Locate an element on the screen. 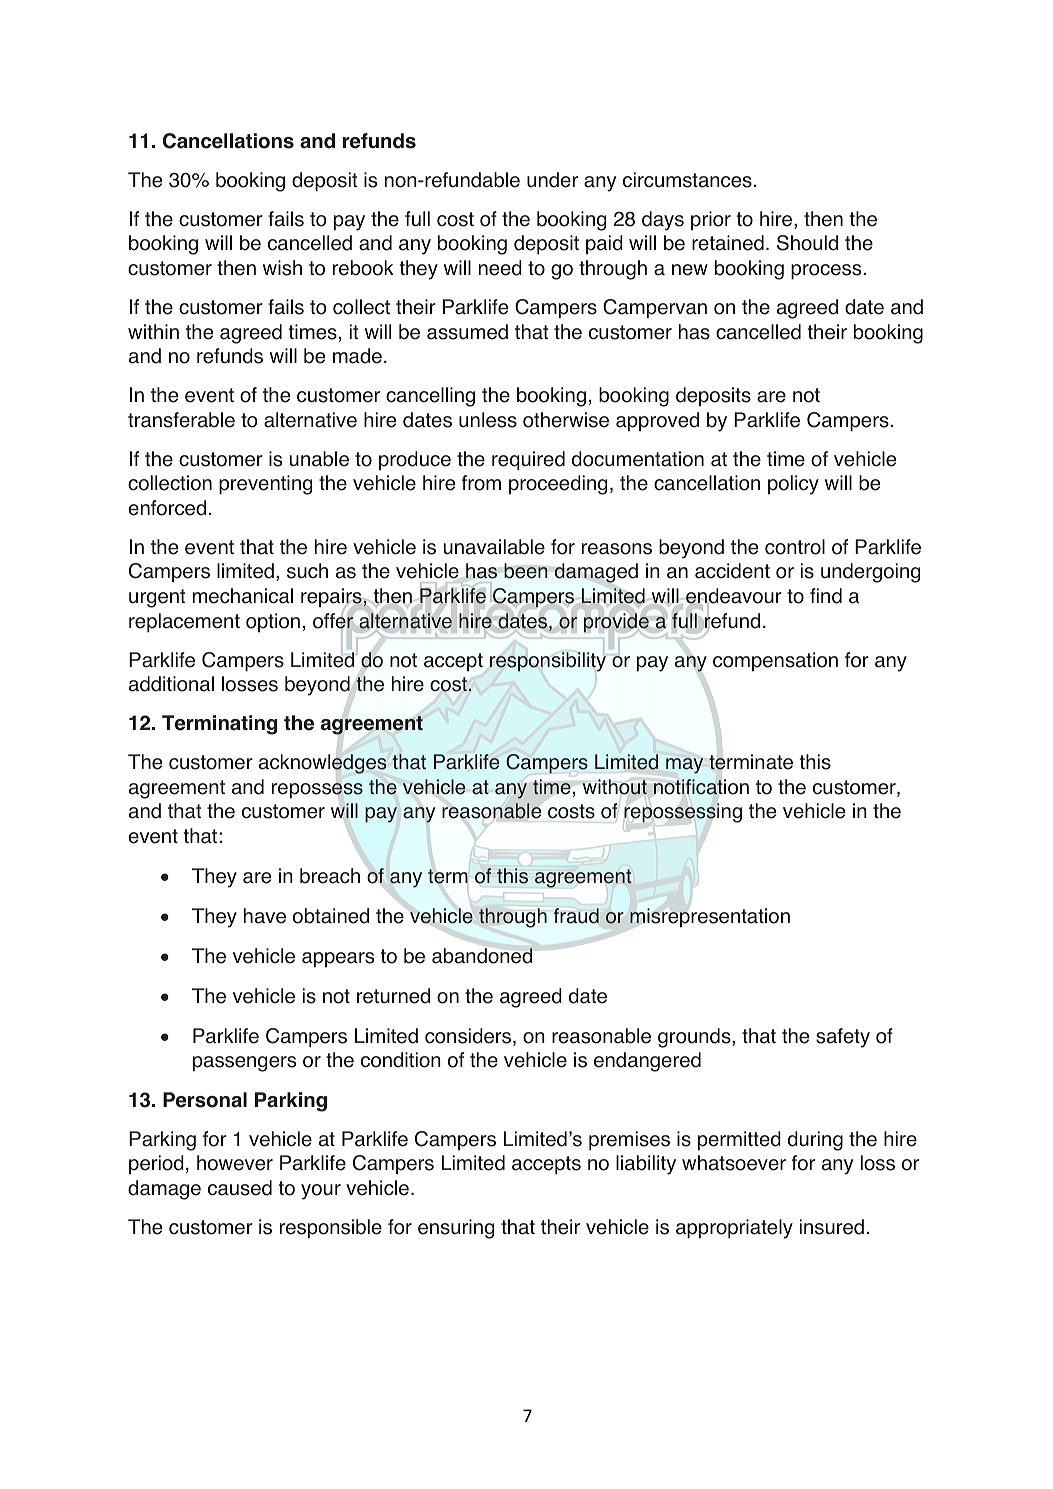  appropriately is located at coordinates (734, 1229).
